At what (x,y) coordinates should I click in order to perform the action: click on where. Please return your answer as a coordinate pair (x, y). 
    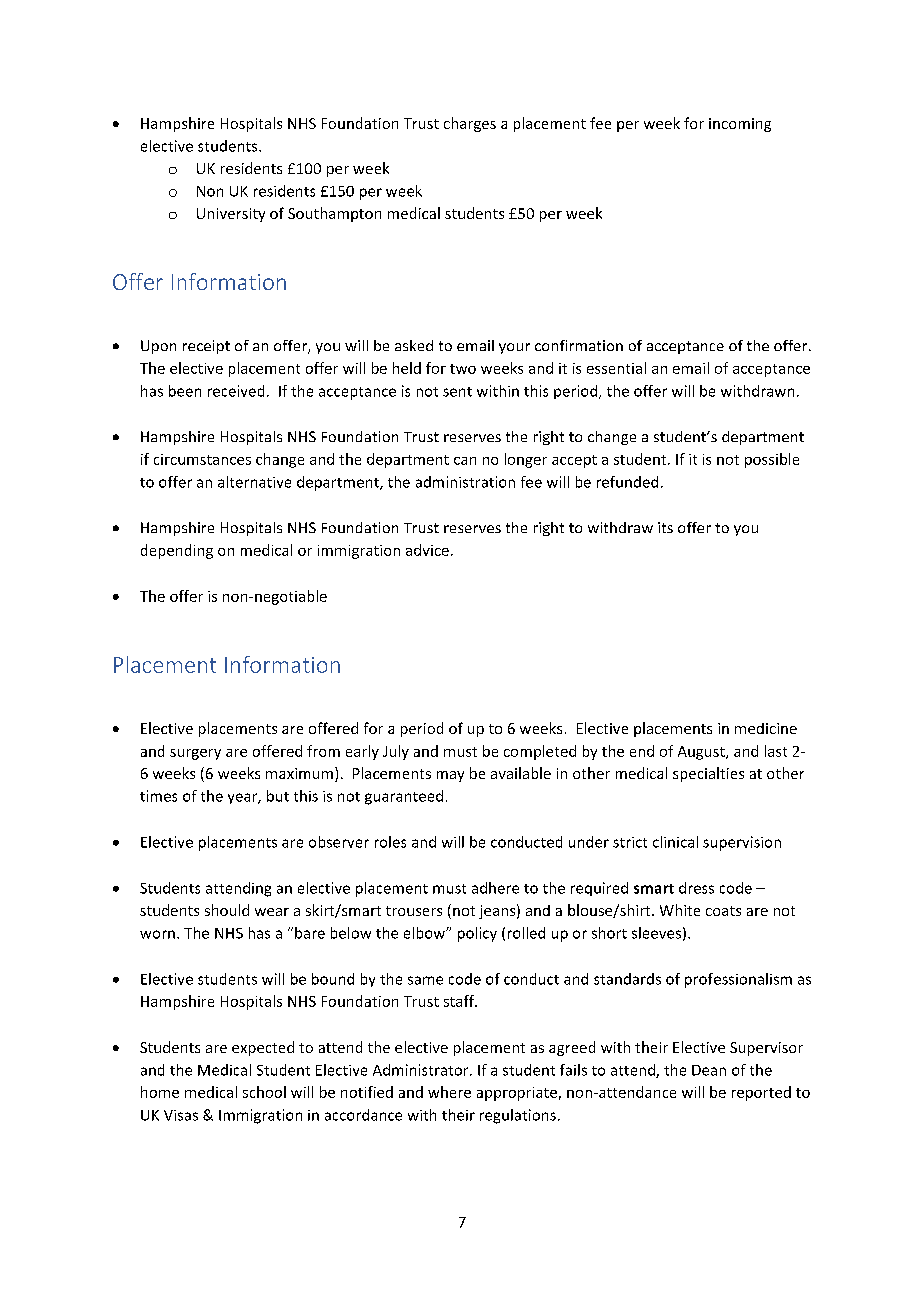
    Looking at the image, I should click on (449, 1092).
